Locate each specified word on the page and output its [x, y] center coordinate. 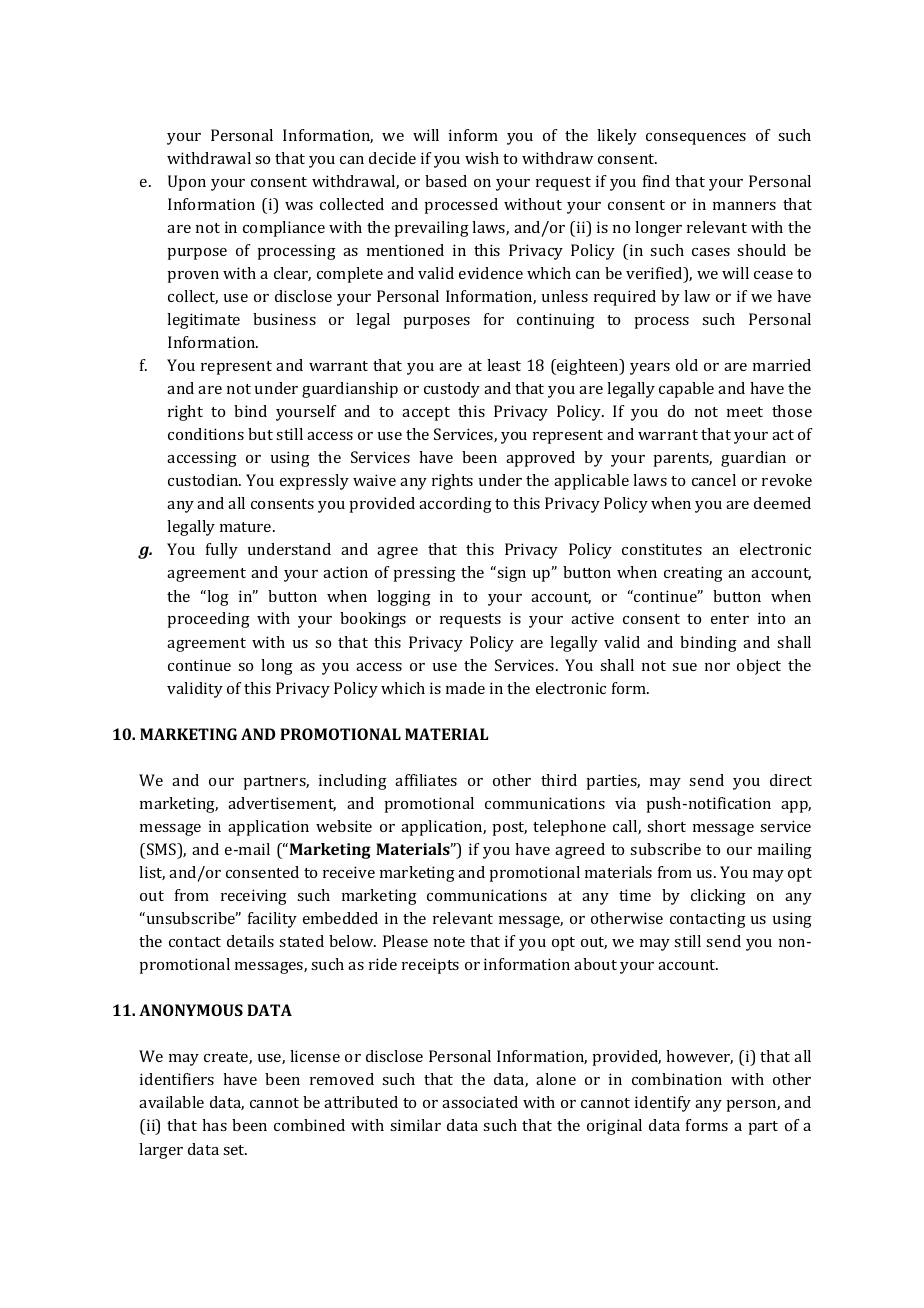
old [687, 365]
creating [693, 574]
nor [717, 667]
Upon [187, 183]
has [214, 1125]
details [250, 941]
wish [482, 158]
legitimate [203, 321]
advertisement [282, 804]
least [504, 365]
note [449, 942]
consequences [696, 139]
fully [222, 551]
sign [510, 574]
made [465, 688]
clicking [718, 897]
